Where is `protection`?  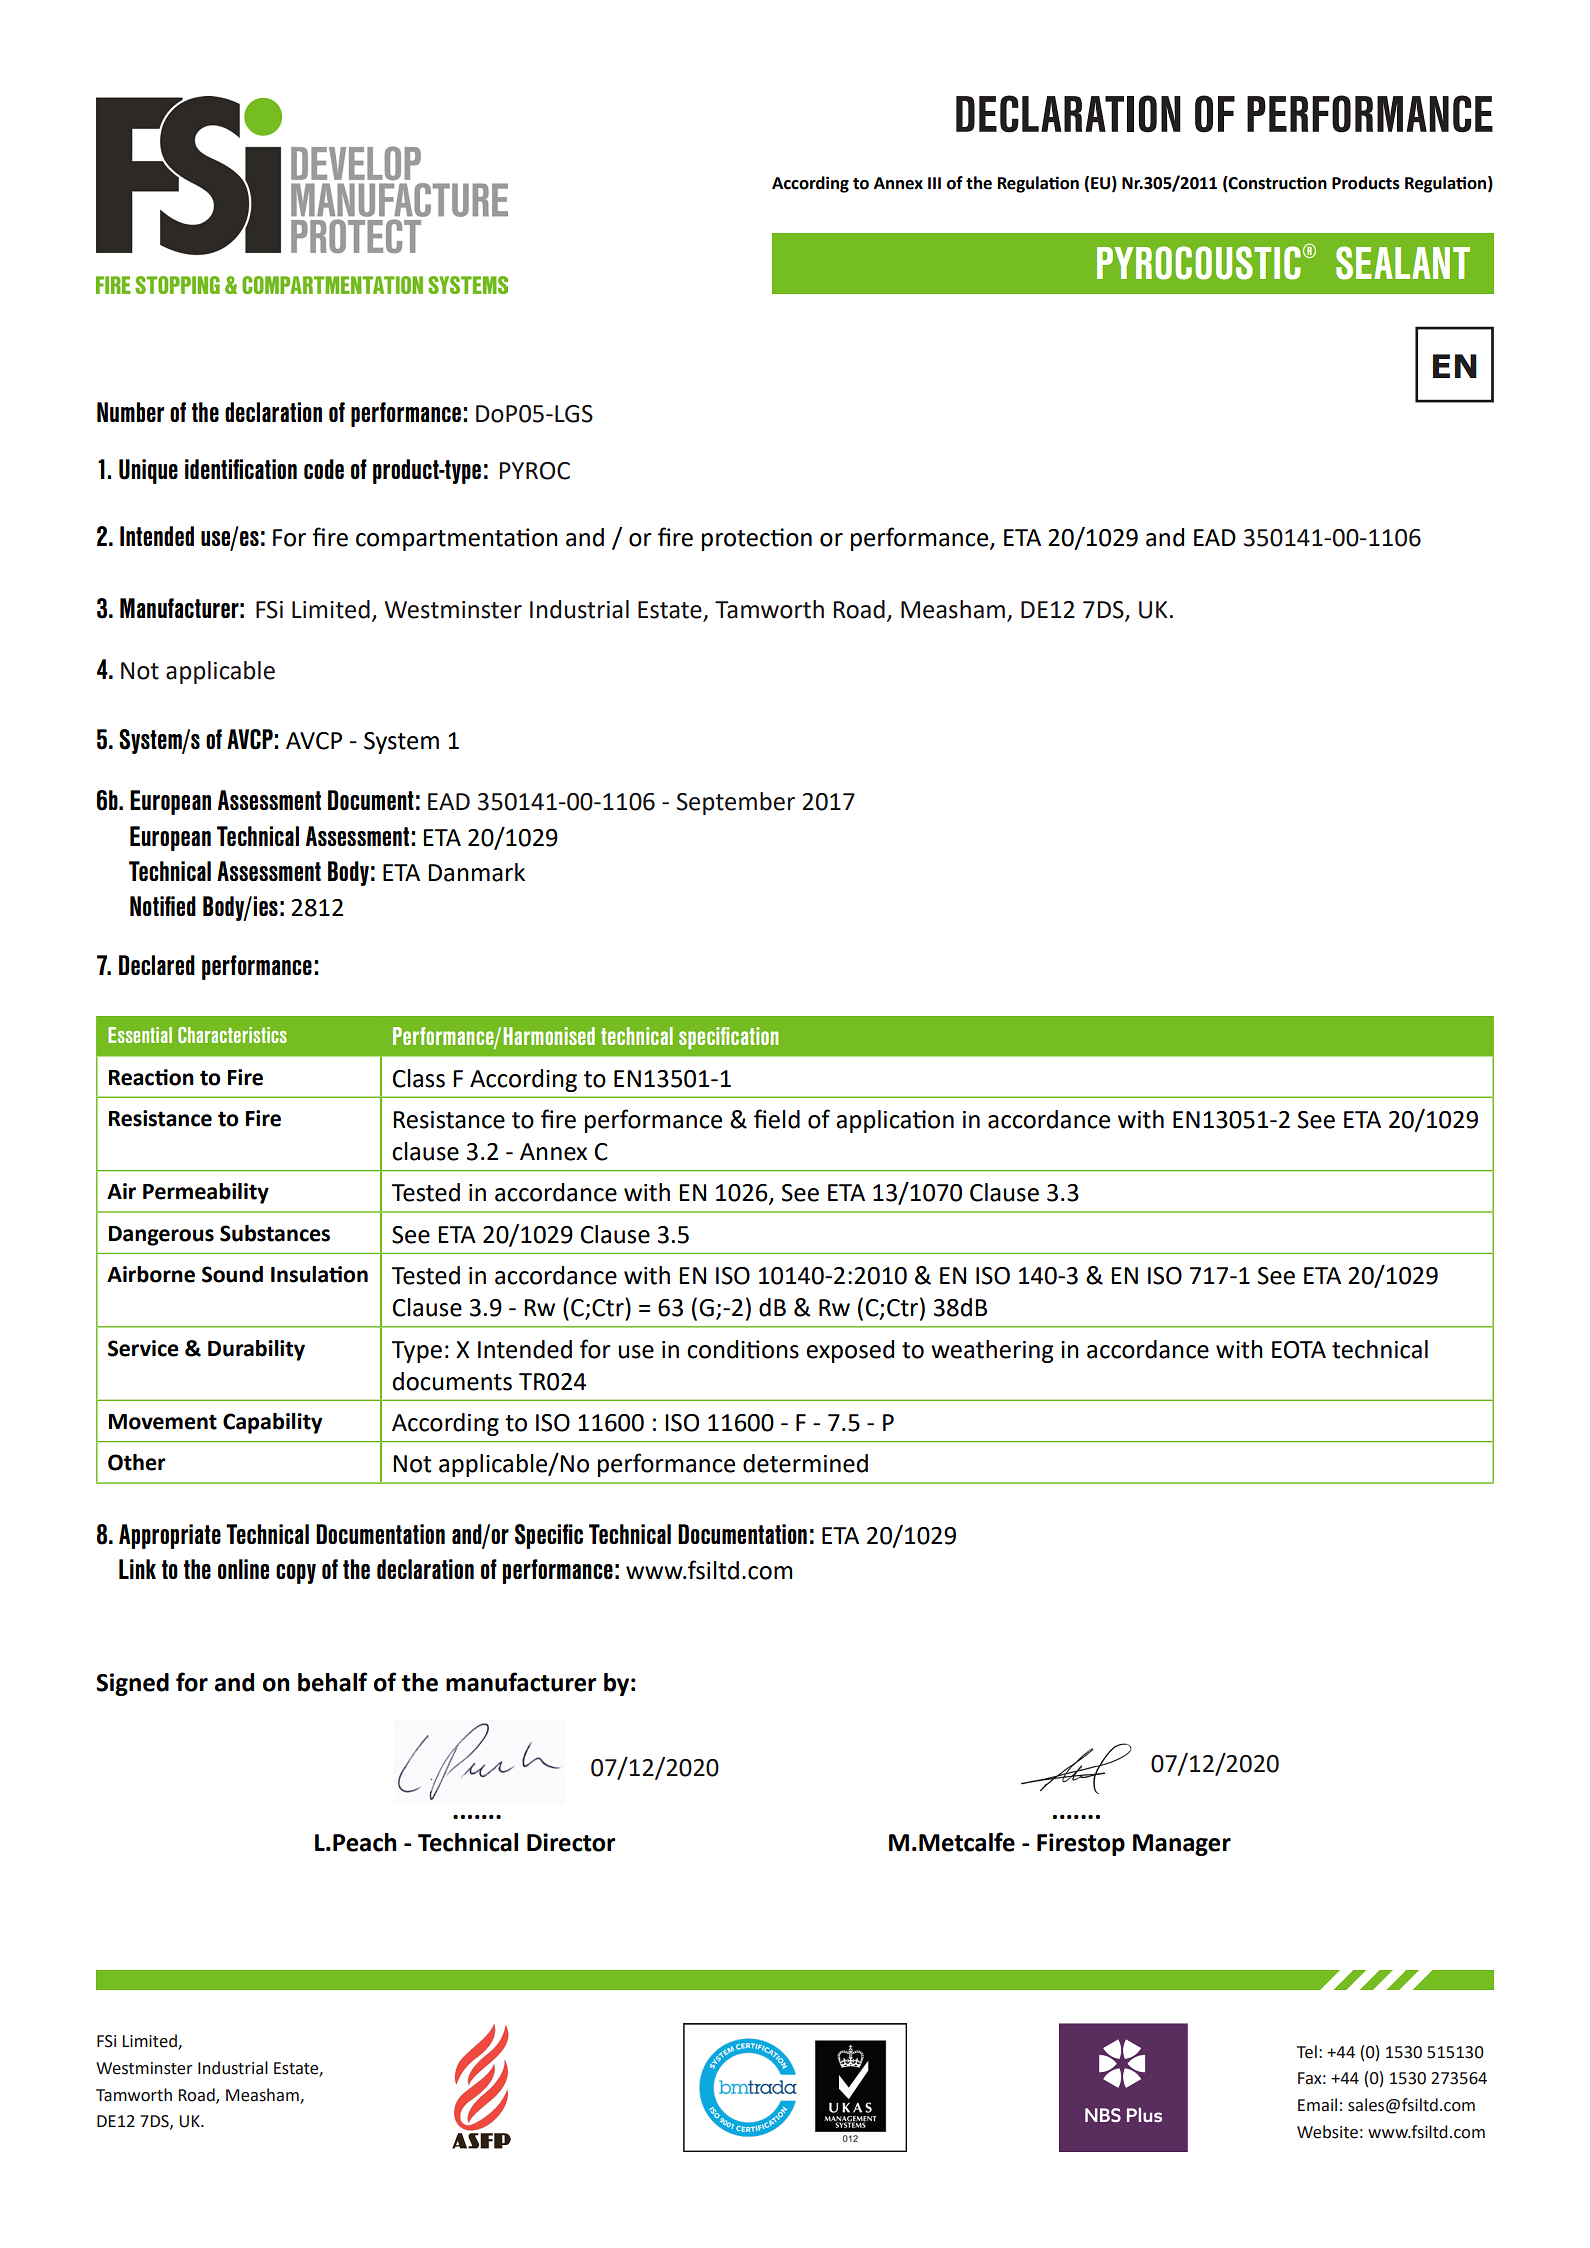
protection is located at coordinates (757, 539).
